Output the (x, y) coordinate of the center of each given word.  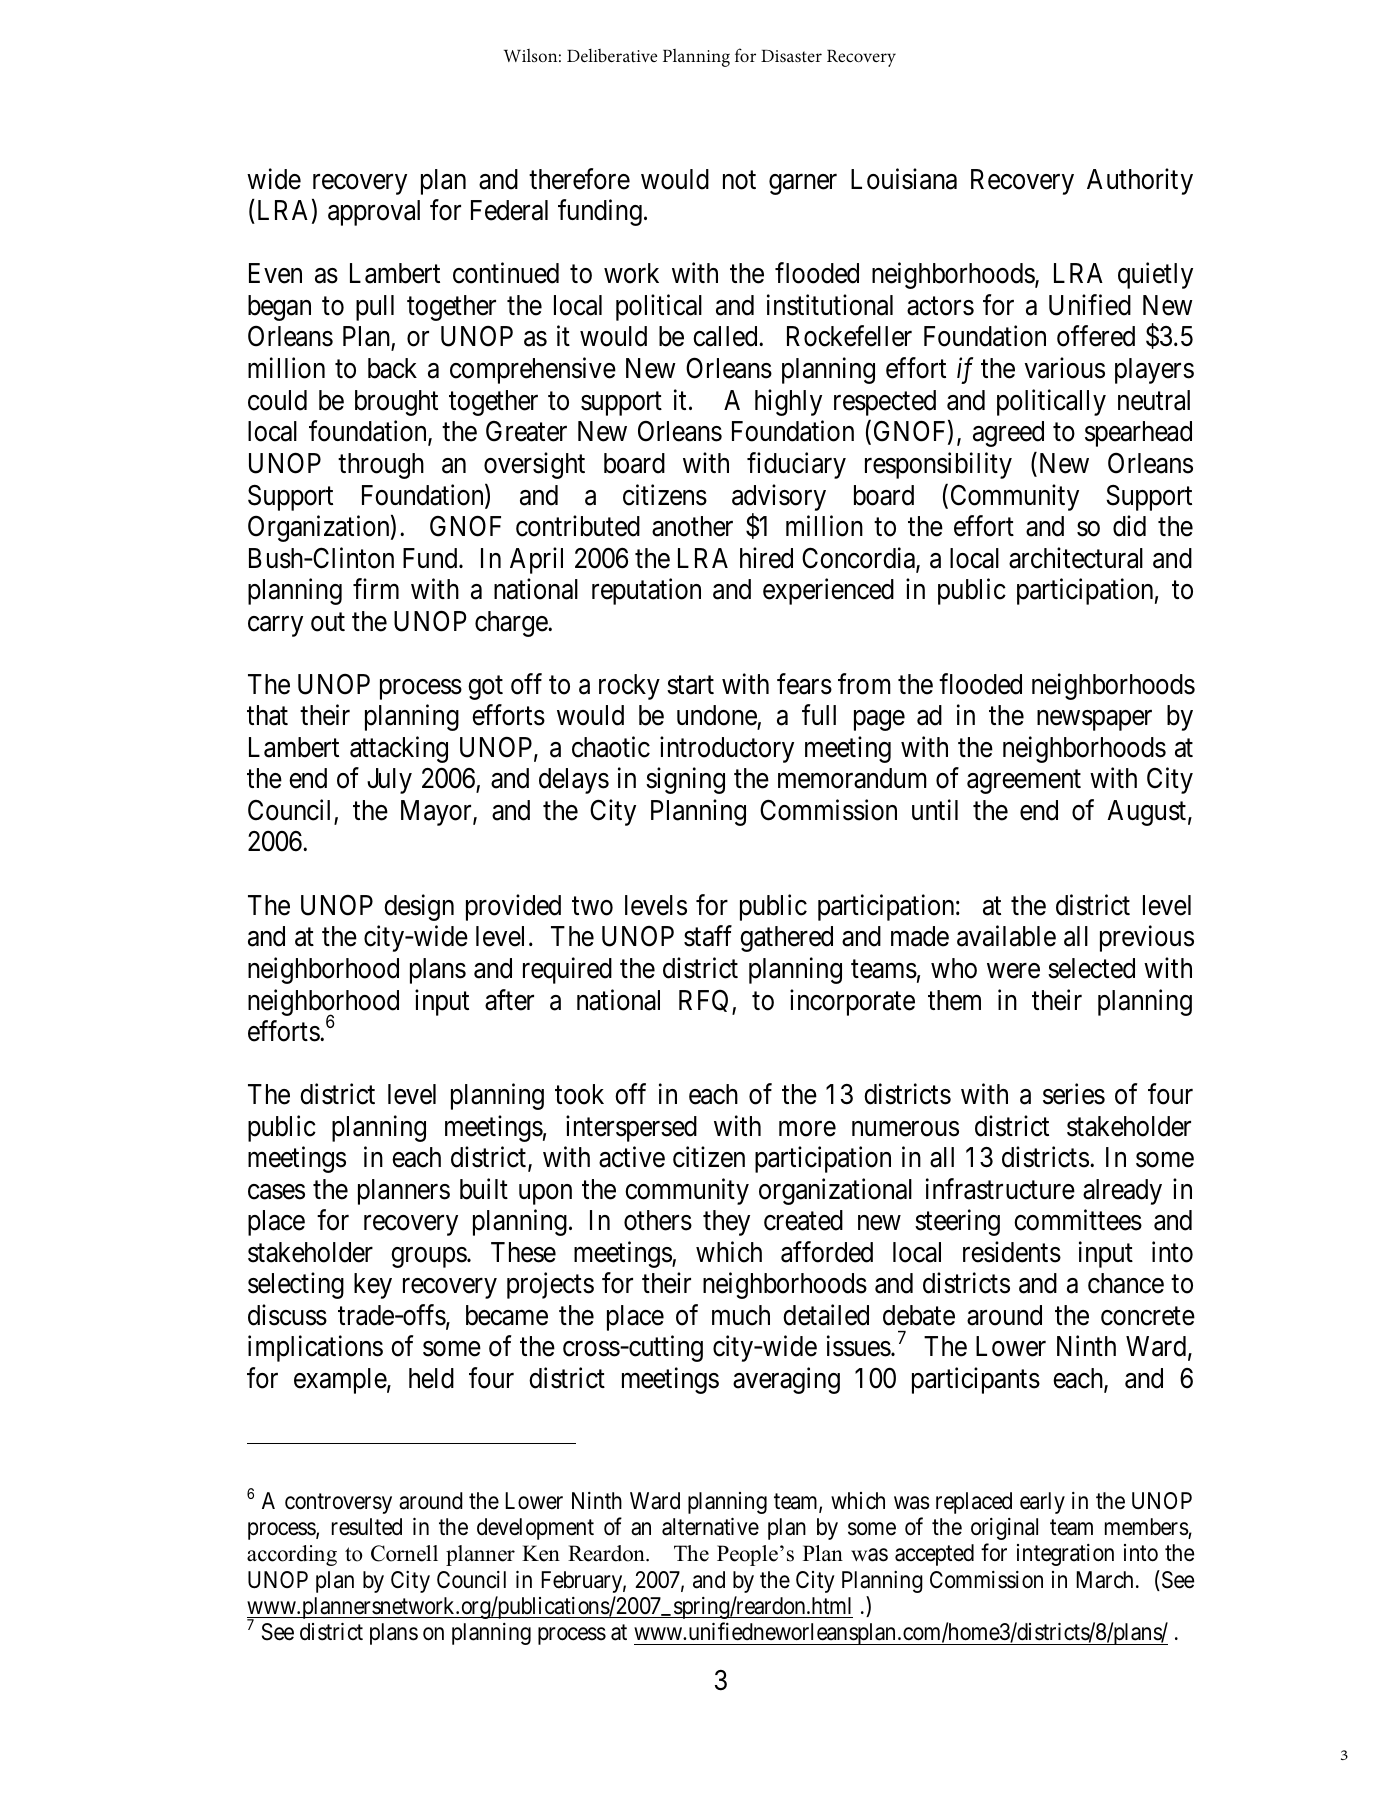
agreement (1024, 782)
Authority (1140, 181)
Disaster (791, 56)
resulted (367, 1527)
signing (685, 781)
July (389, 781)
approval (374, 213)
